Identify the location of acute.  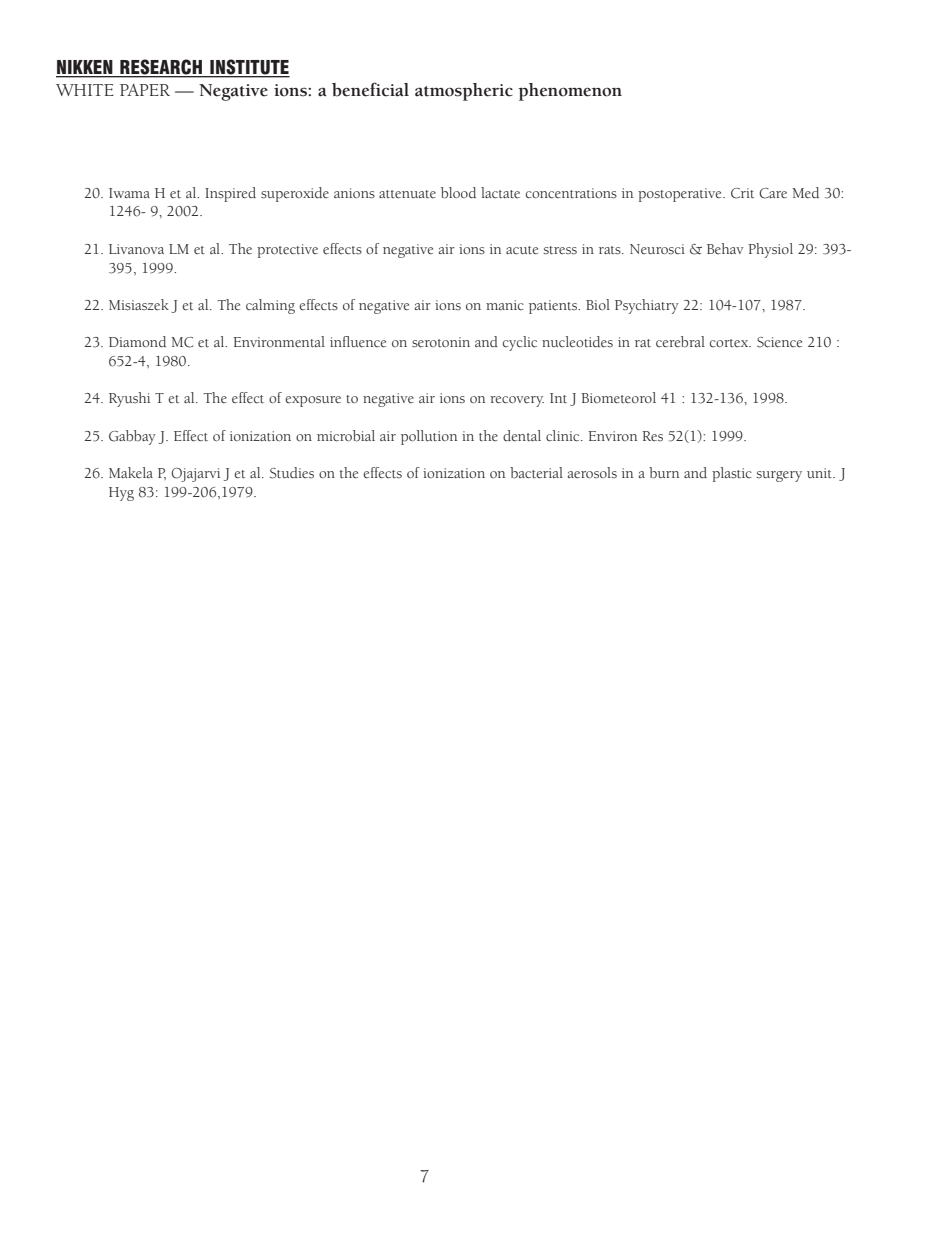
(522, 250).
